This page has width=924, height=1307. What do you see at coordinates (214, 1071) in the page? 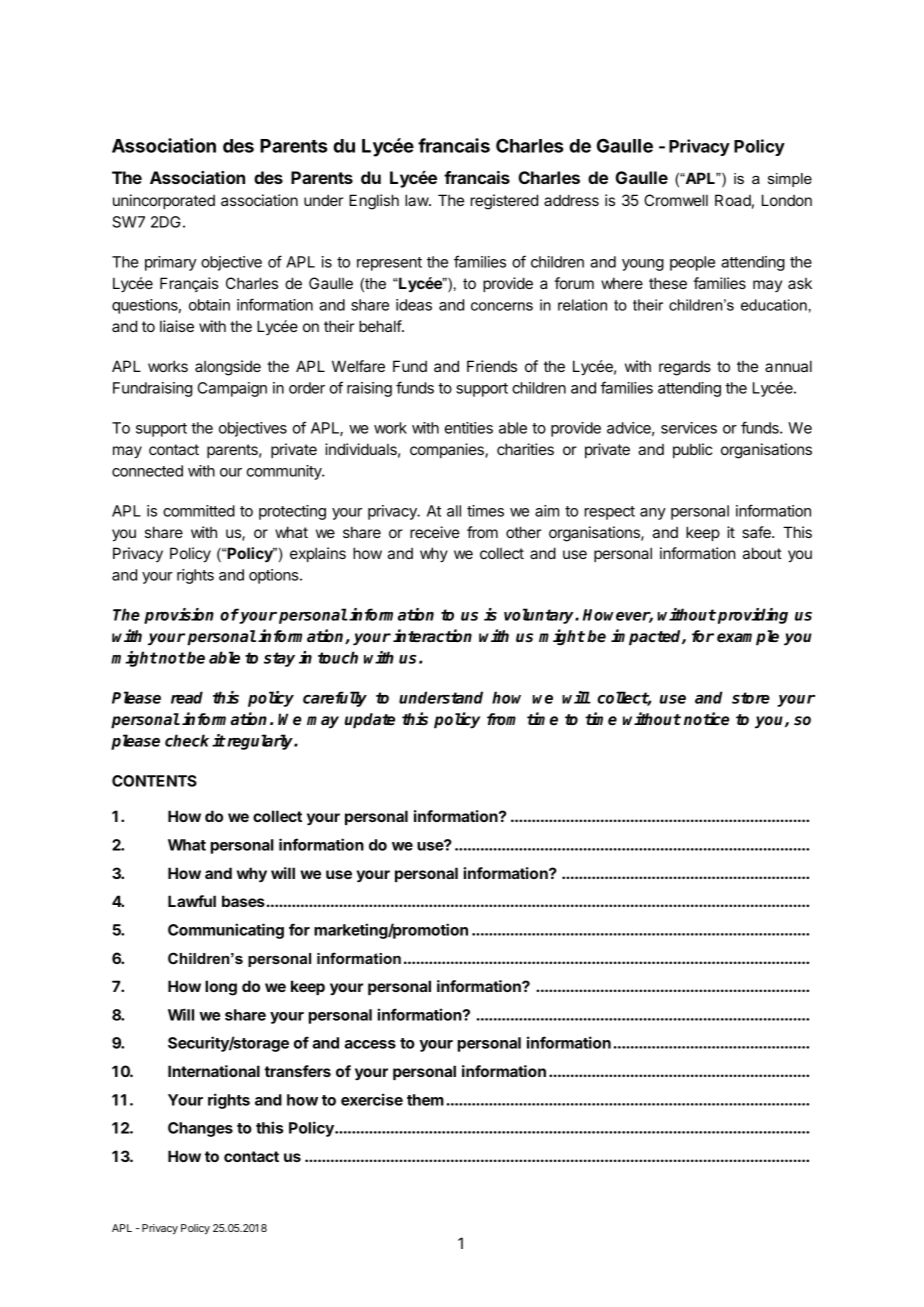
I see `International` at bounding box center [214, 1071].
